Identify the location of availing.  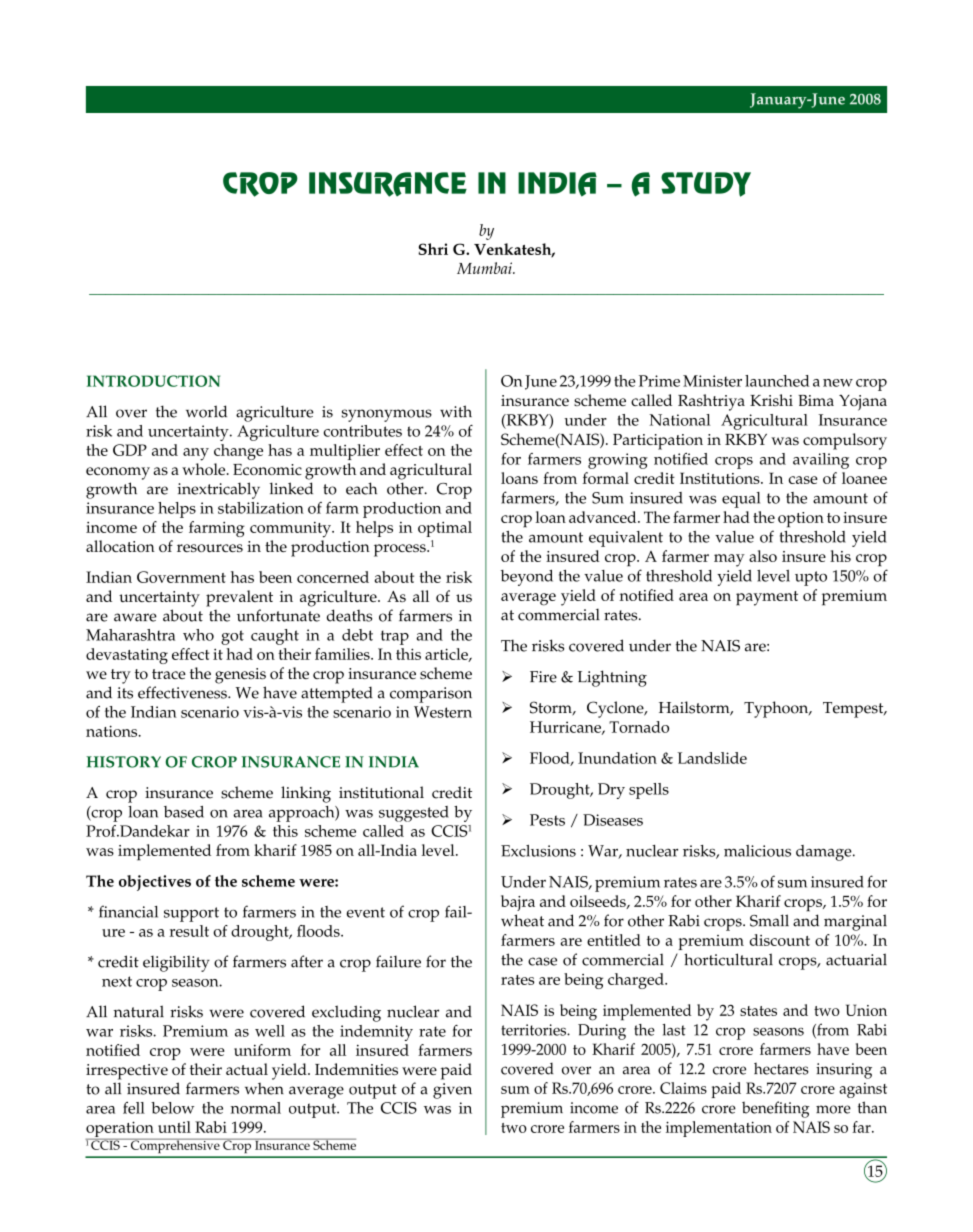
(821, 461).
